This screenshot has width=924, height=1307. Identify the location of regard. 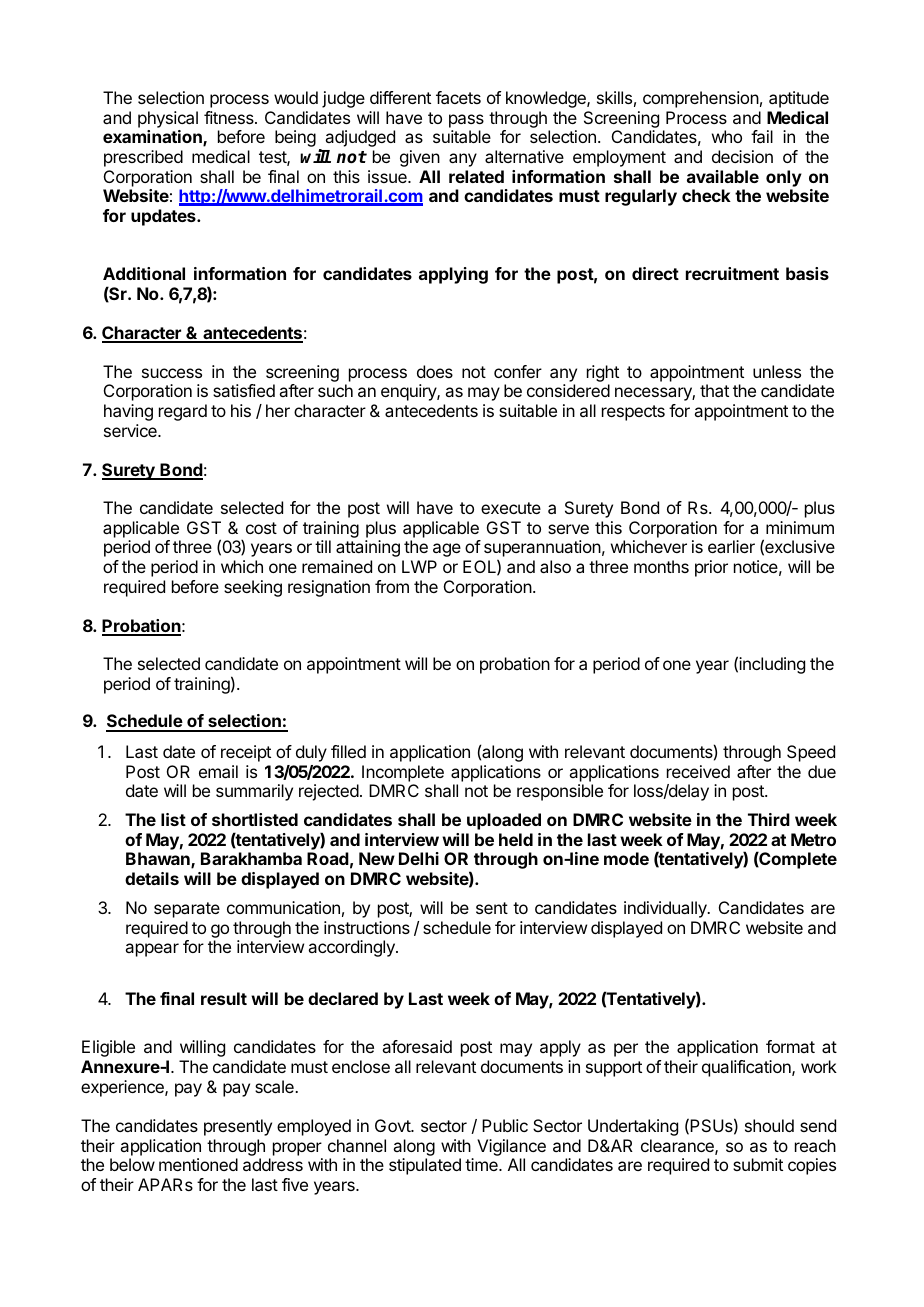
(183, 412).
